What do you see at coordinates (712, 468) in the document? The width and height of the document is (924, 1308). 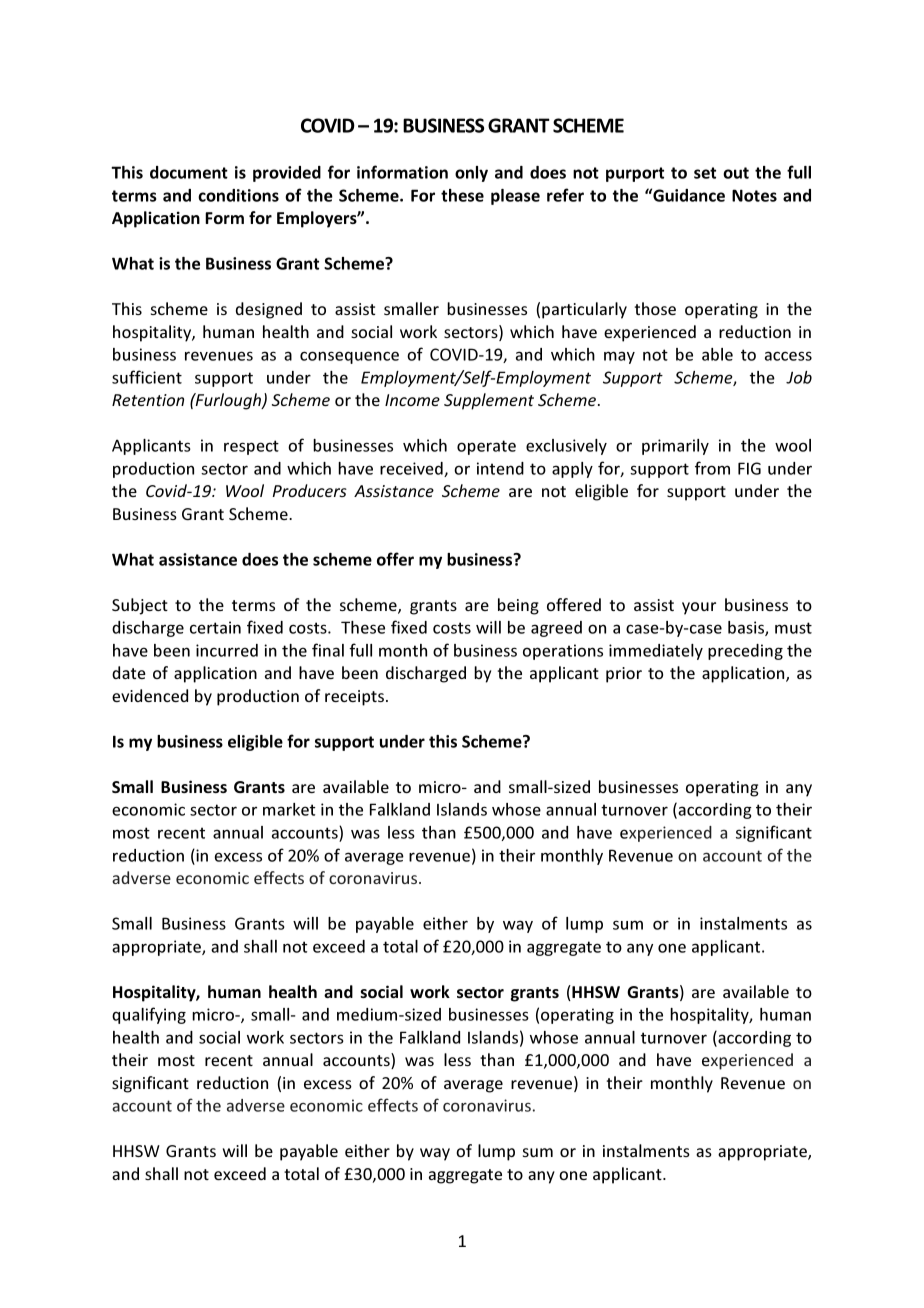 I see `from` at bounding box center [712, 468].
